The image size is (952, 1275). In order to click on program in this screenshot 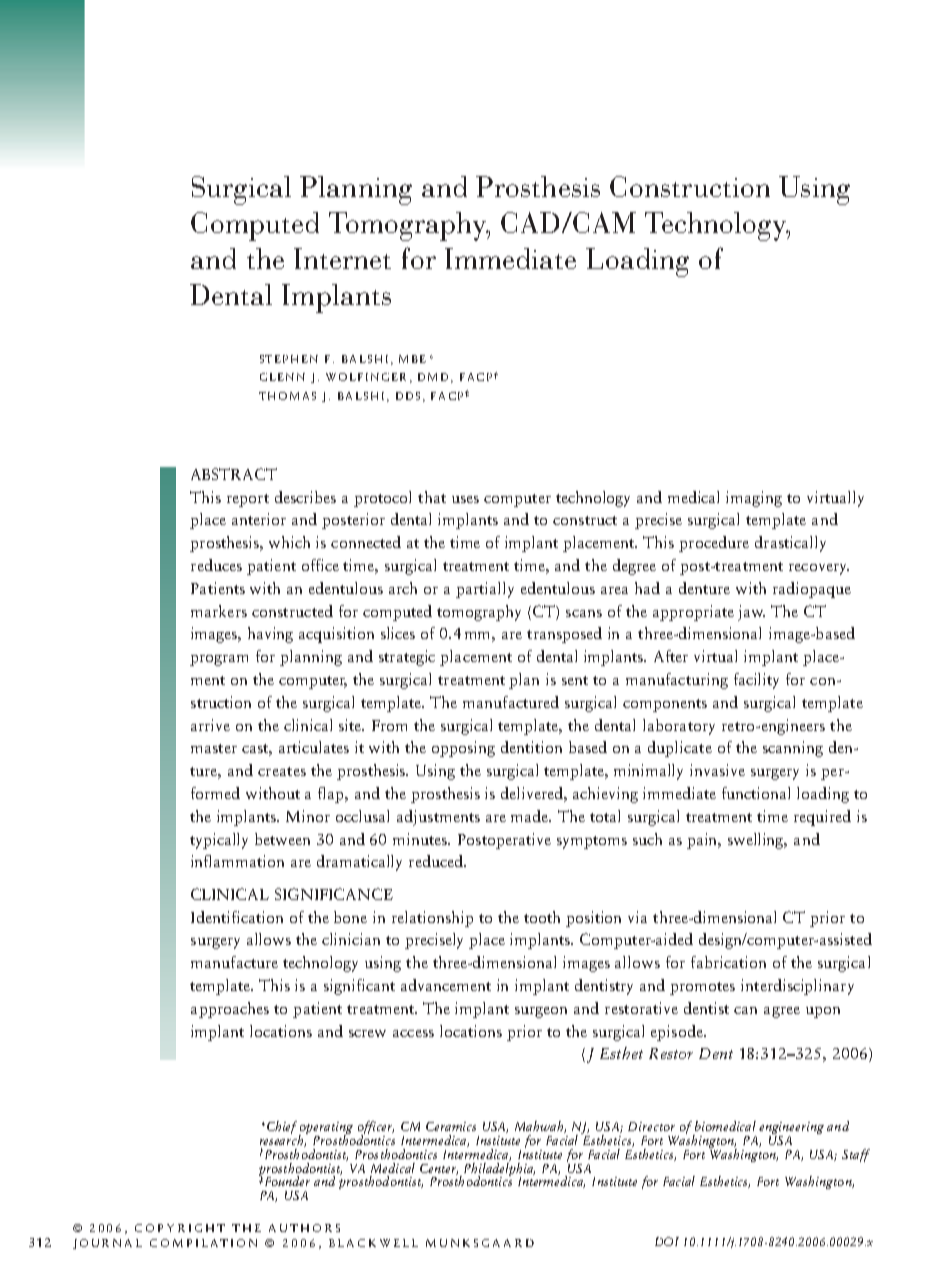, I will do `click(219, 660)`.
